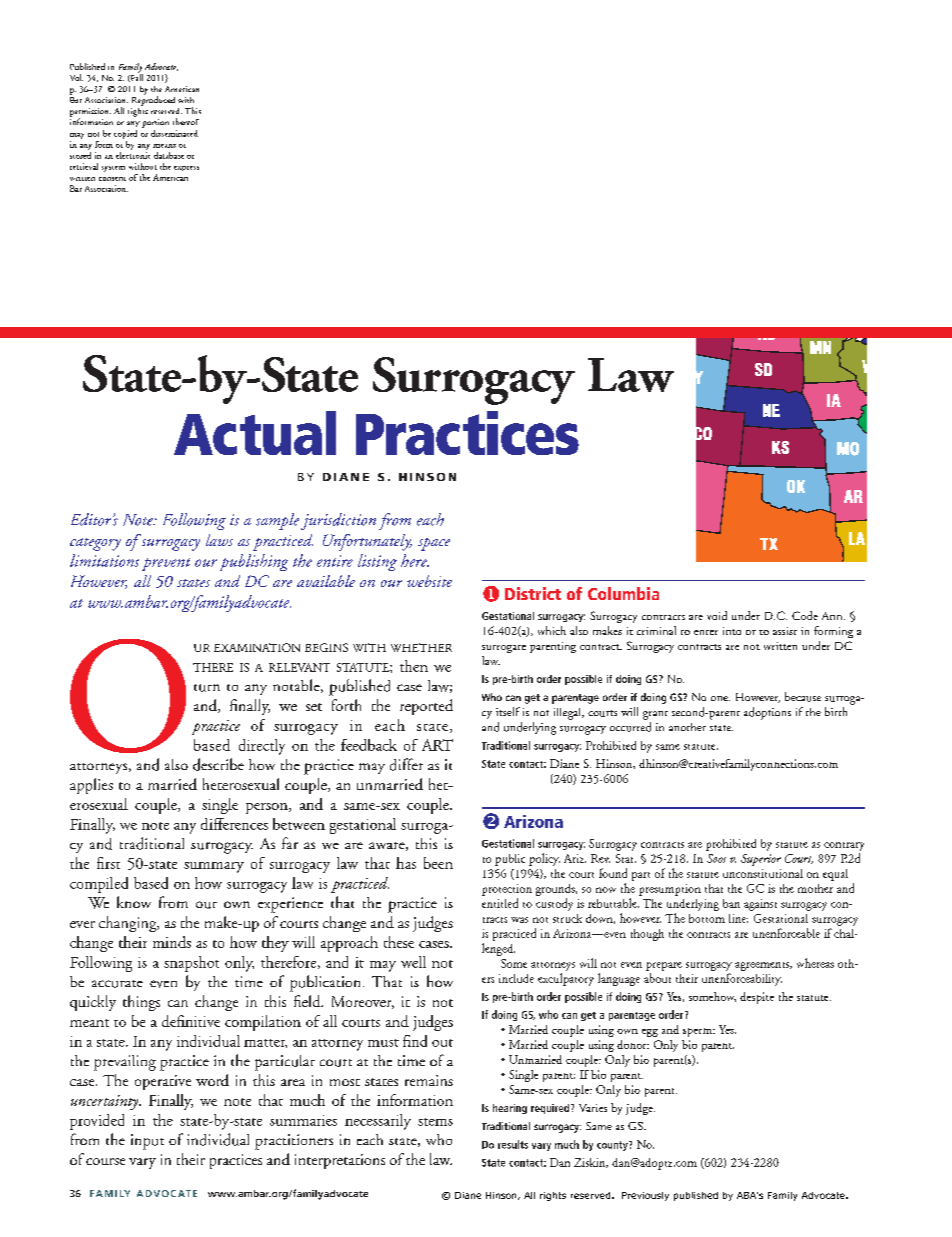 This document has height=1237, width=952. Describe the element at coordinates (219, 540) in the document. I see `laws` at that location.
